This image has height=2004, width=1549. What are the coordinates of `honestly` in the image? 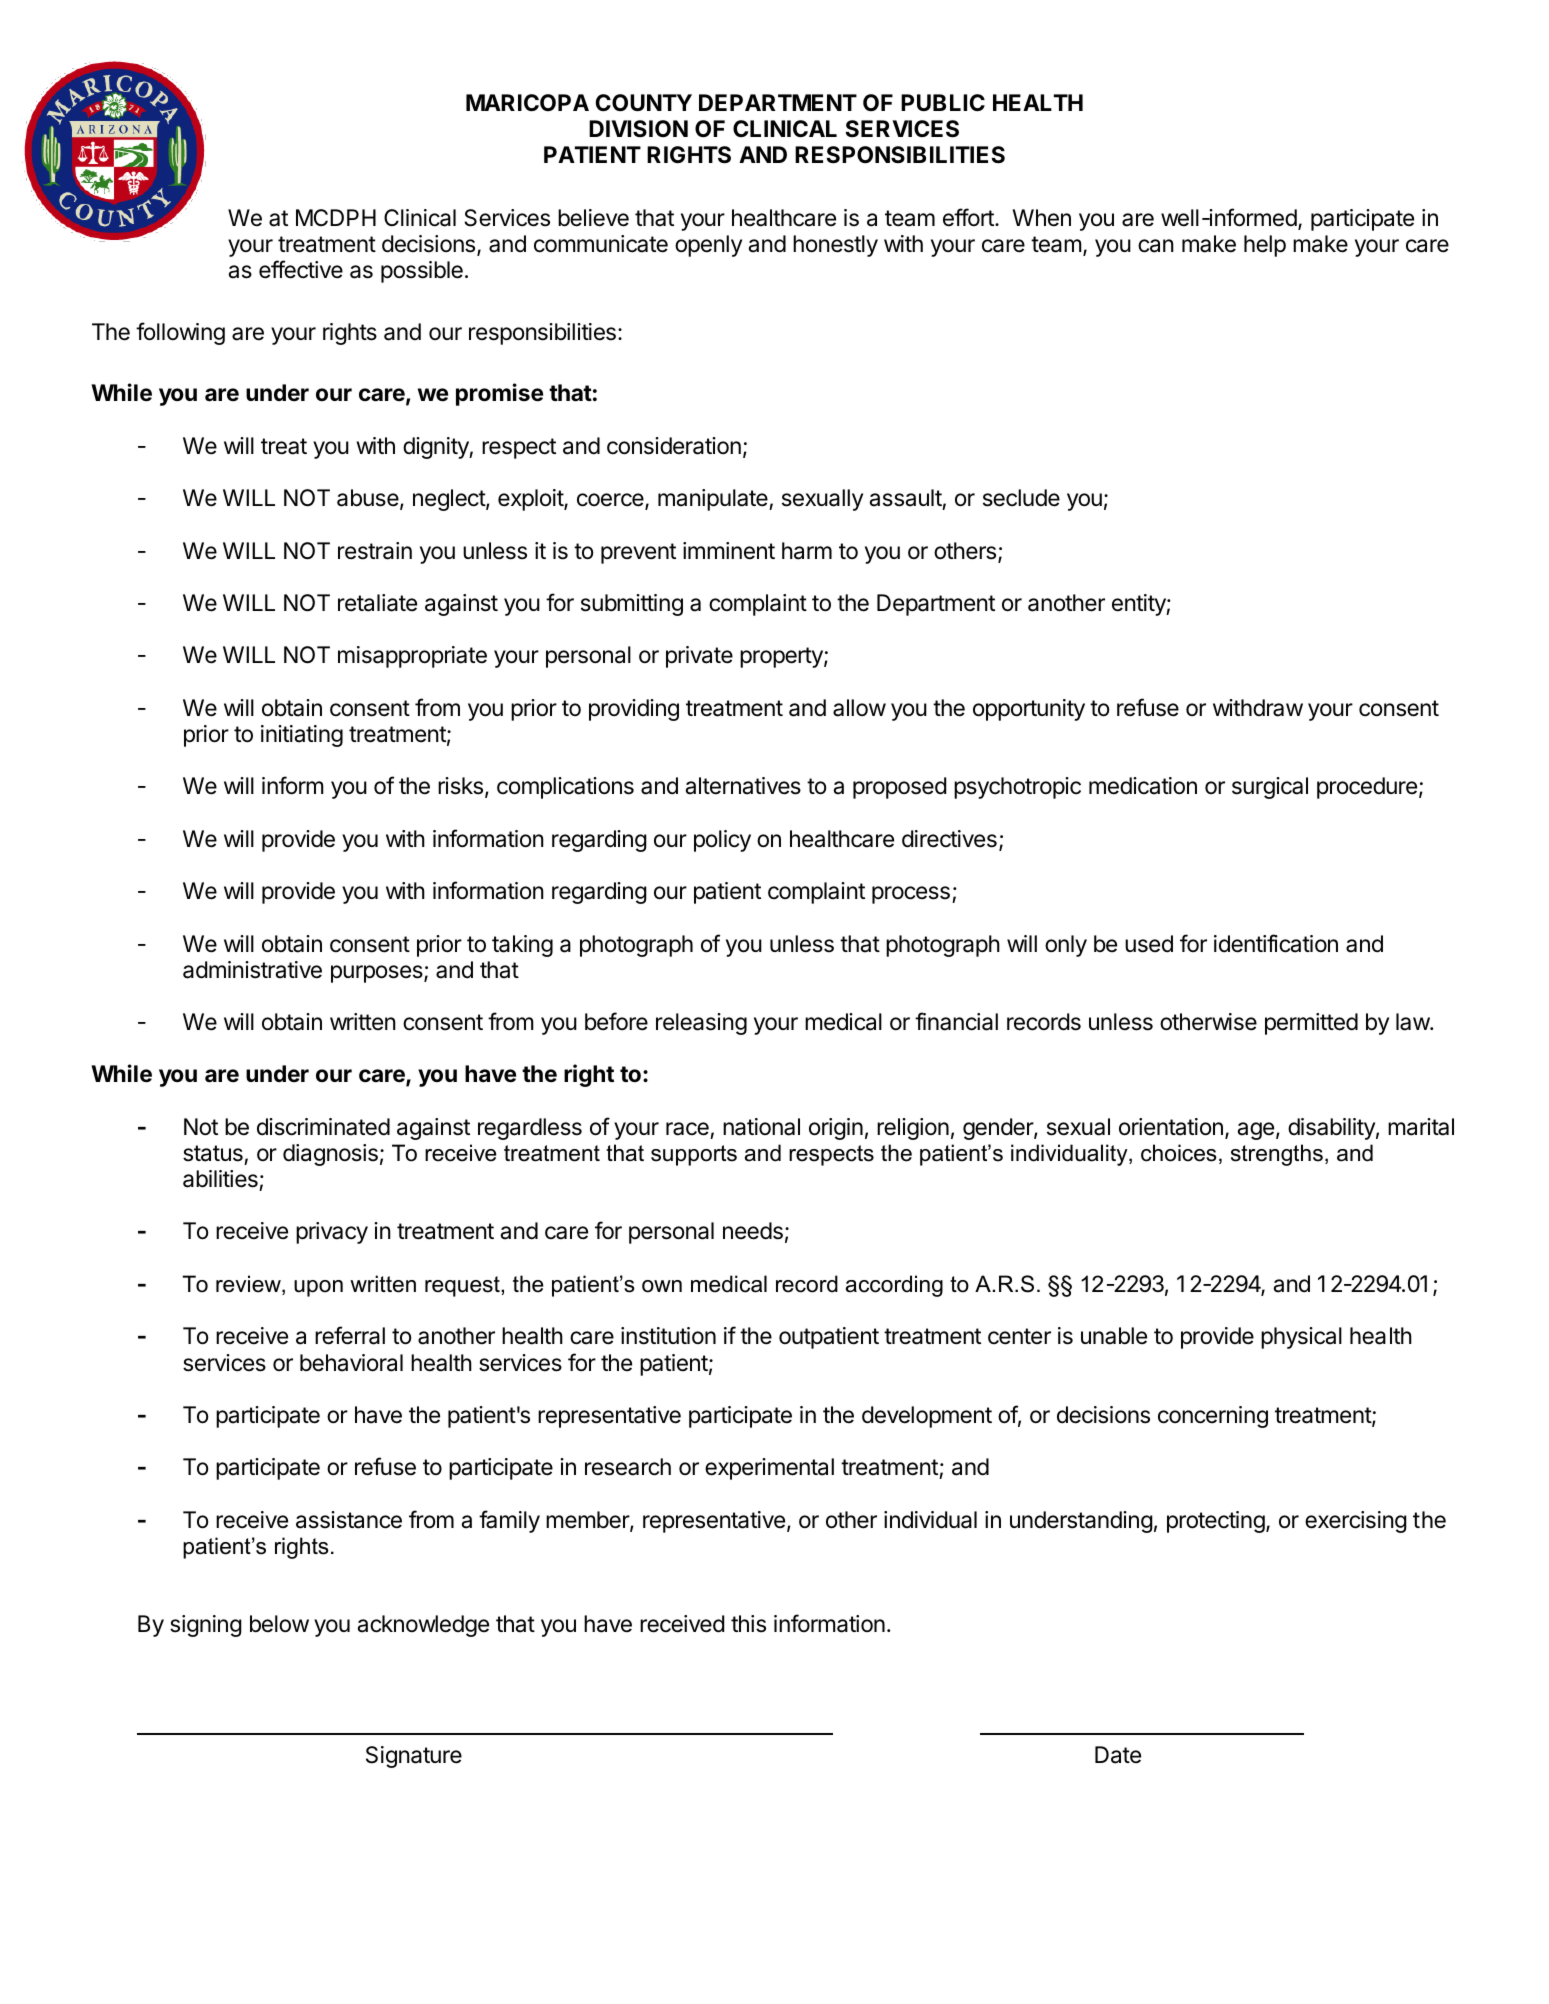 It's located at (835, 246).
